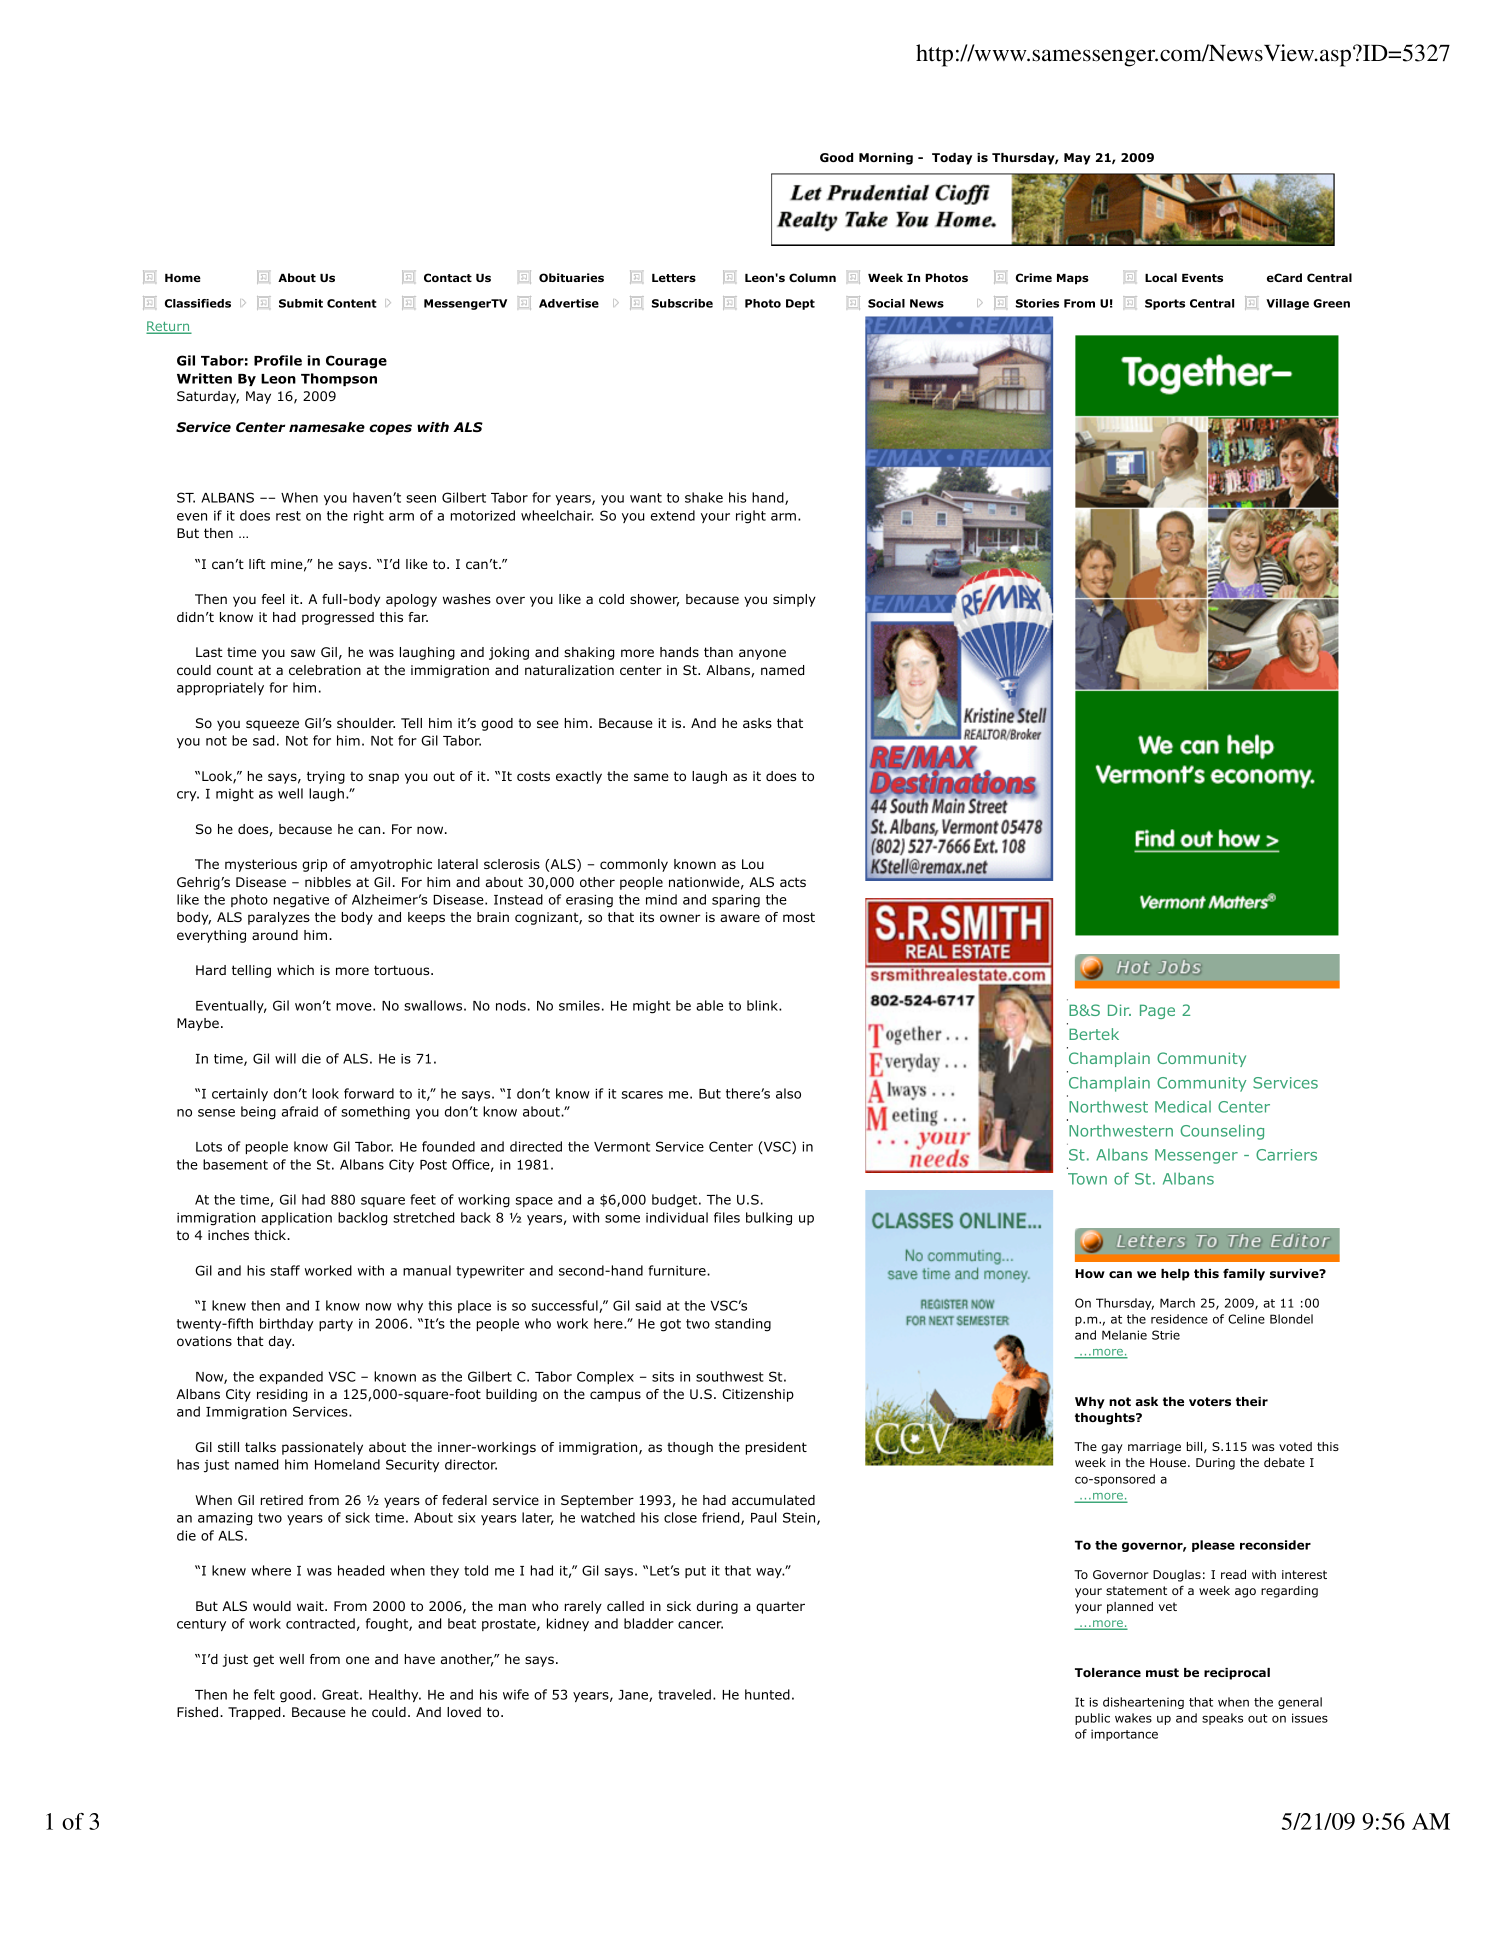 The height and width of the screenshot is (1935, 1495). What do you see at coordinates (1165, 304) in the screenshot?
I see `Sports` at bounding box center [1165, 304].
